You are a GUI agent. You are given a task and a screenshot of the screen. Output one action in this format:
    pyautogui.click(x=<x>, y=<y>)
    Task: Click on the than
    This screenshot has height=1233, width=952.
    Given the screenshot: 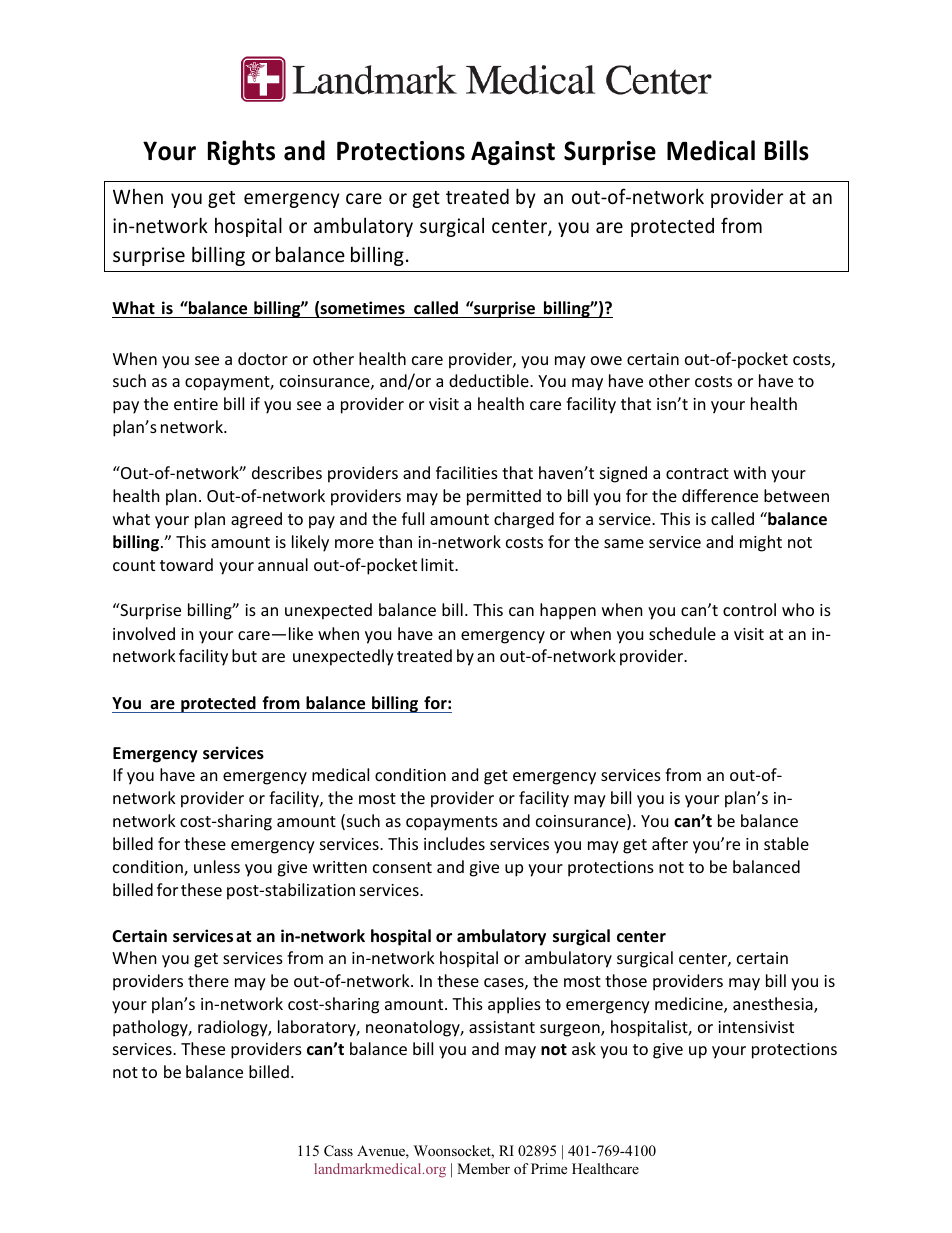 What is the action you would take?
    pyautogui.click(x=395, y=541)
